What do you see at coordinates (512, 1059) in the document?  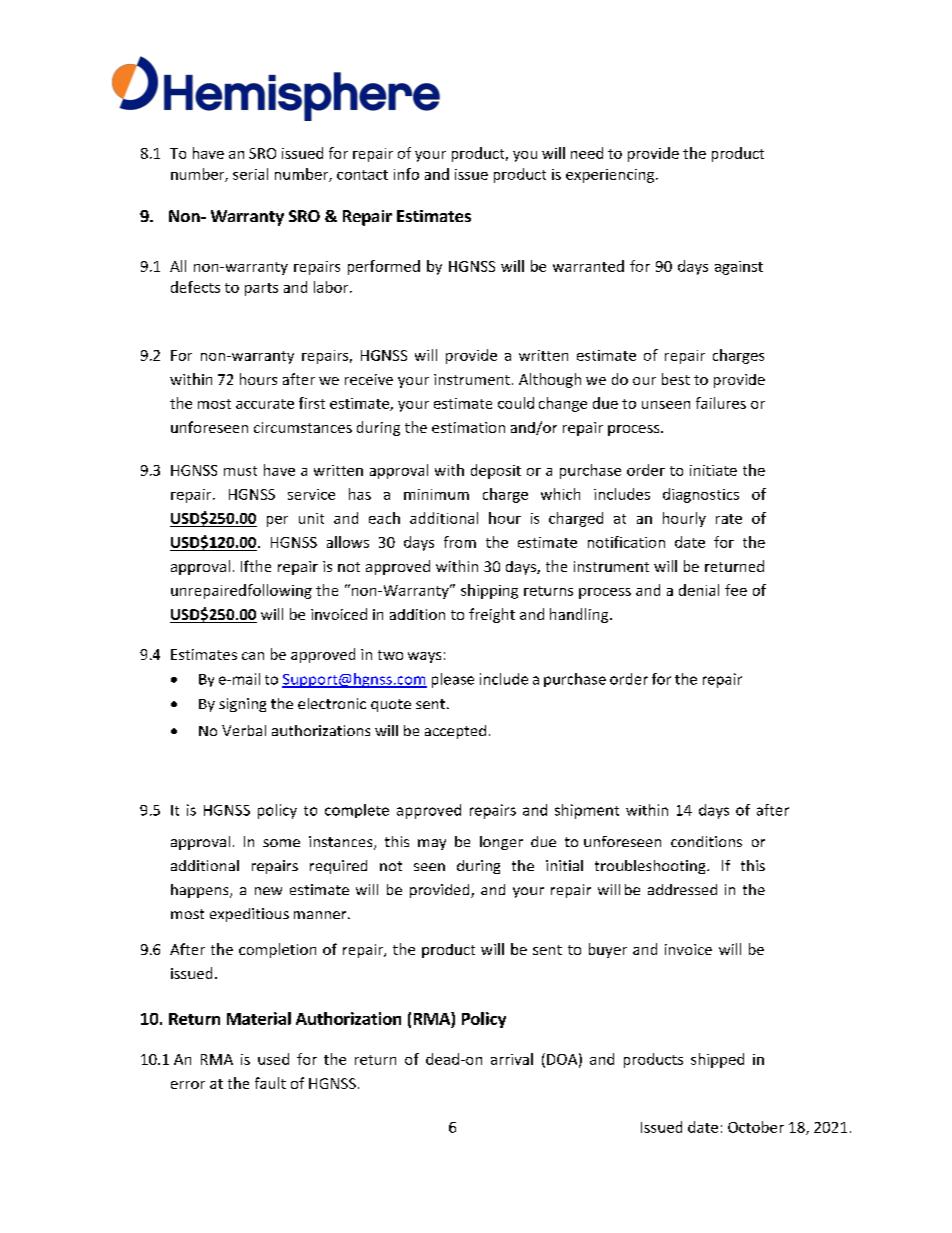 I see `arrival` at bounding box center [512, 1059].
